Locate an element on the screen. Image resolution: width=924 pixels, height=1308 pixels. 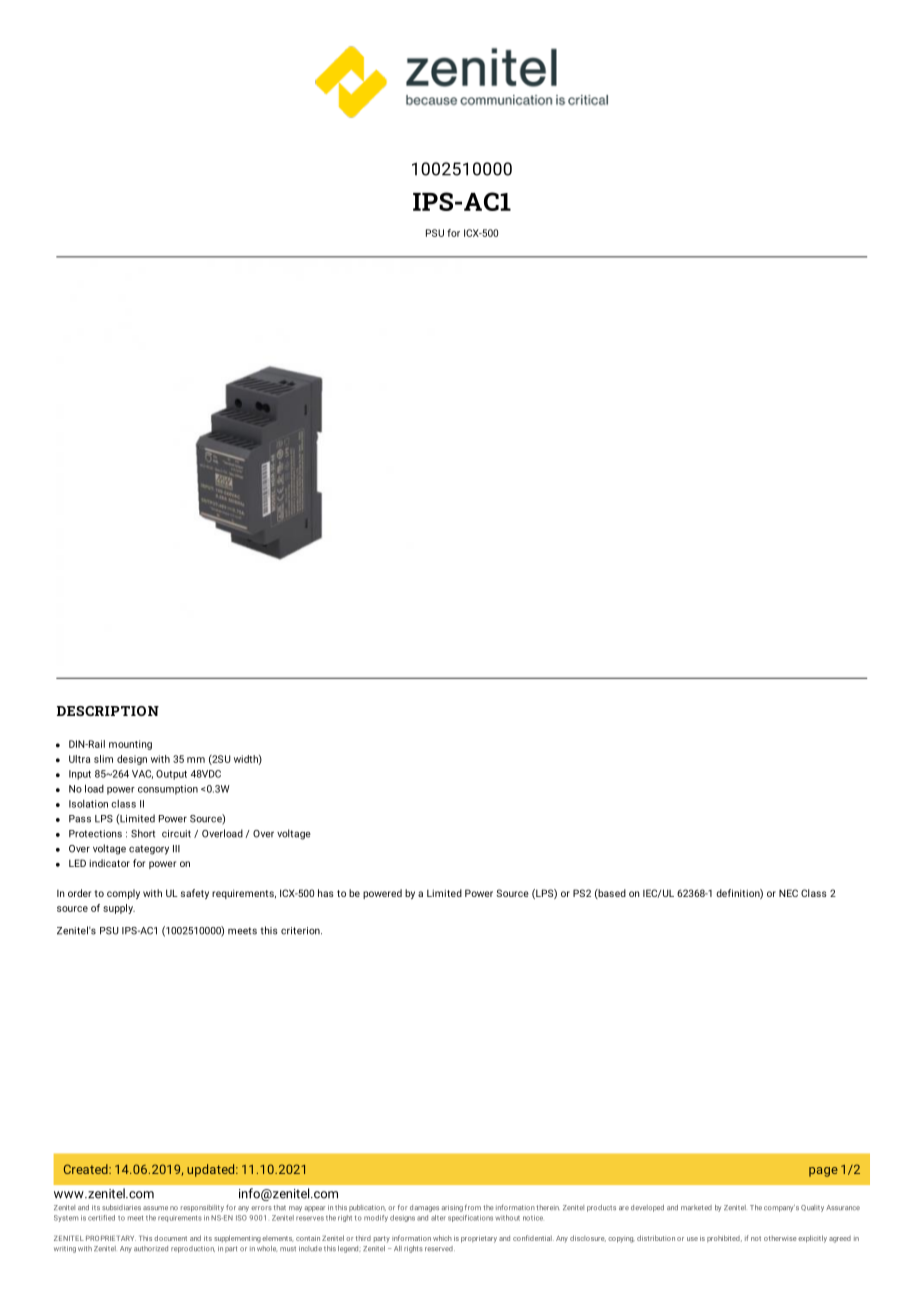
Created is located at coordinates (87, 1169).
